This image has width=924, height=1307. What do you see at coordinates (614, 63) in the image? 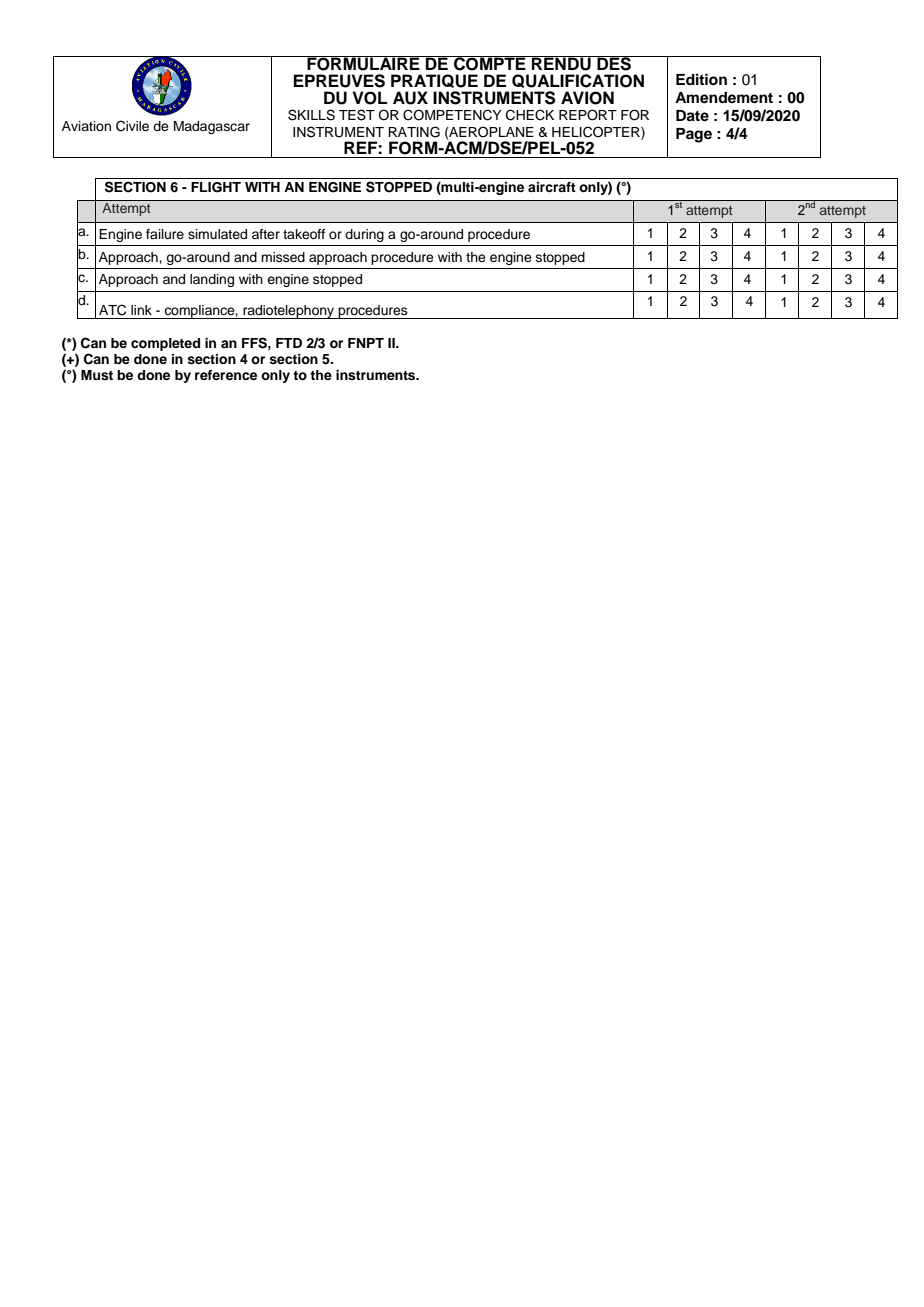
I see `DES` at bounding box center [614, 63].
